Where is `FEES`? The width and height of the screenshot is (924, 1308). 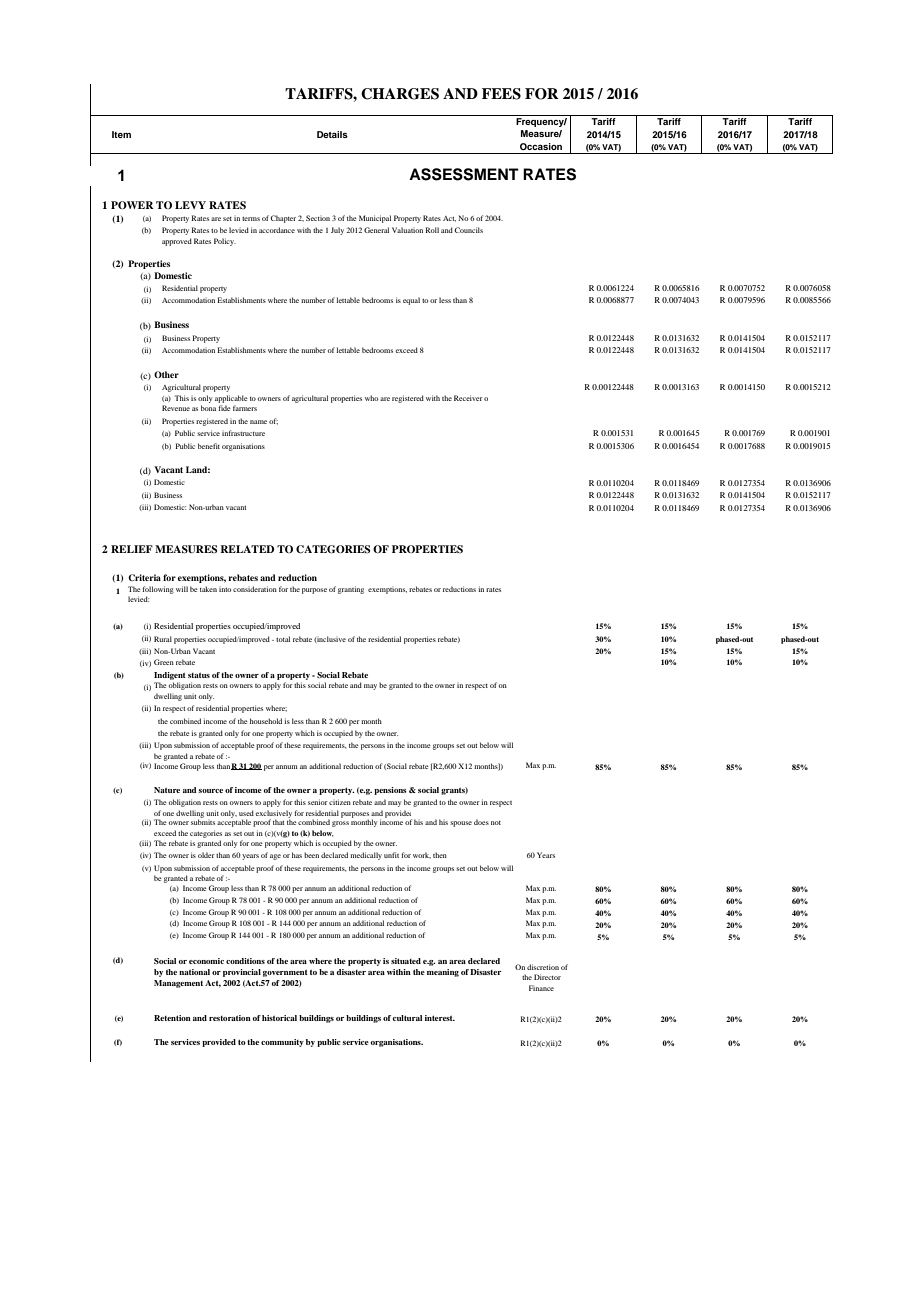
FEES is located at coordinates (501, 94).
